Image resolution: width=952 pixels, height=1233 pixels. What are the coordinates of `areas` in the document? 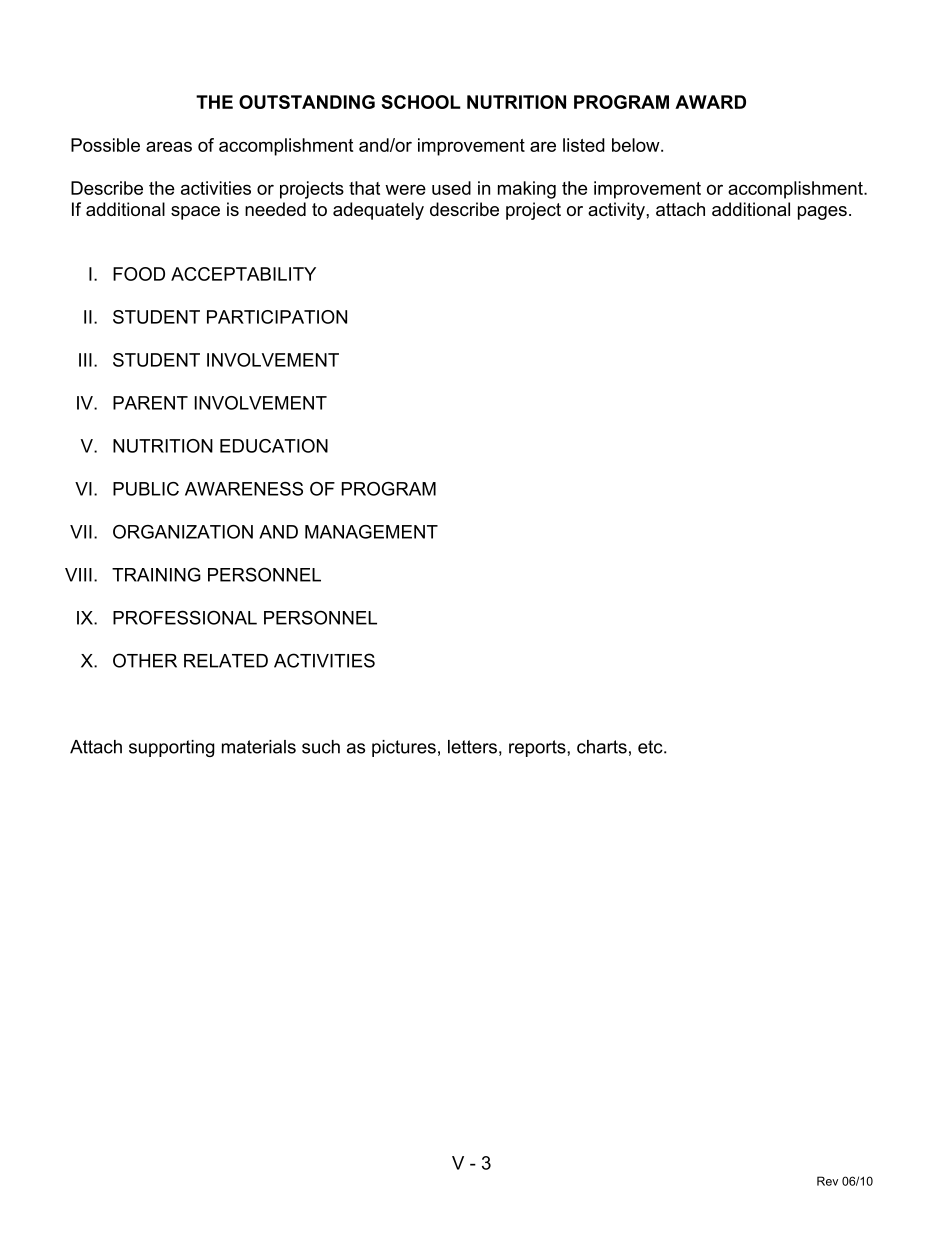 It's located at (169, 146).
